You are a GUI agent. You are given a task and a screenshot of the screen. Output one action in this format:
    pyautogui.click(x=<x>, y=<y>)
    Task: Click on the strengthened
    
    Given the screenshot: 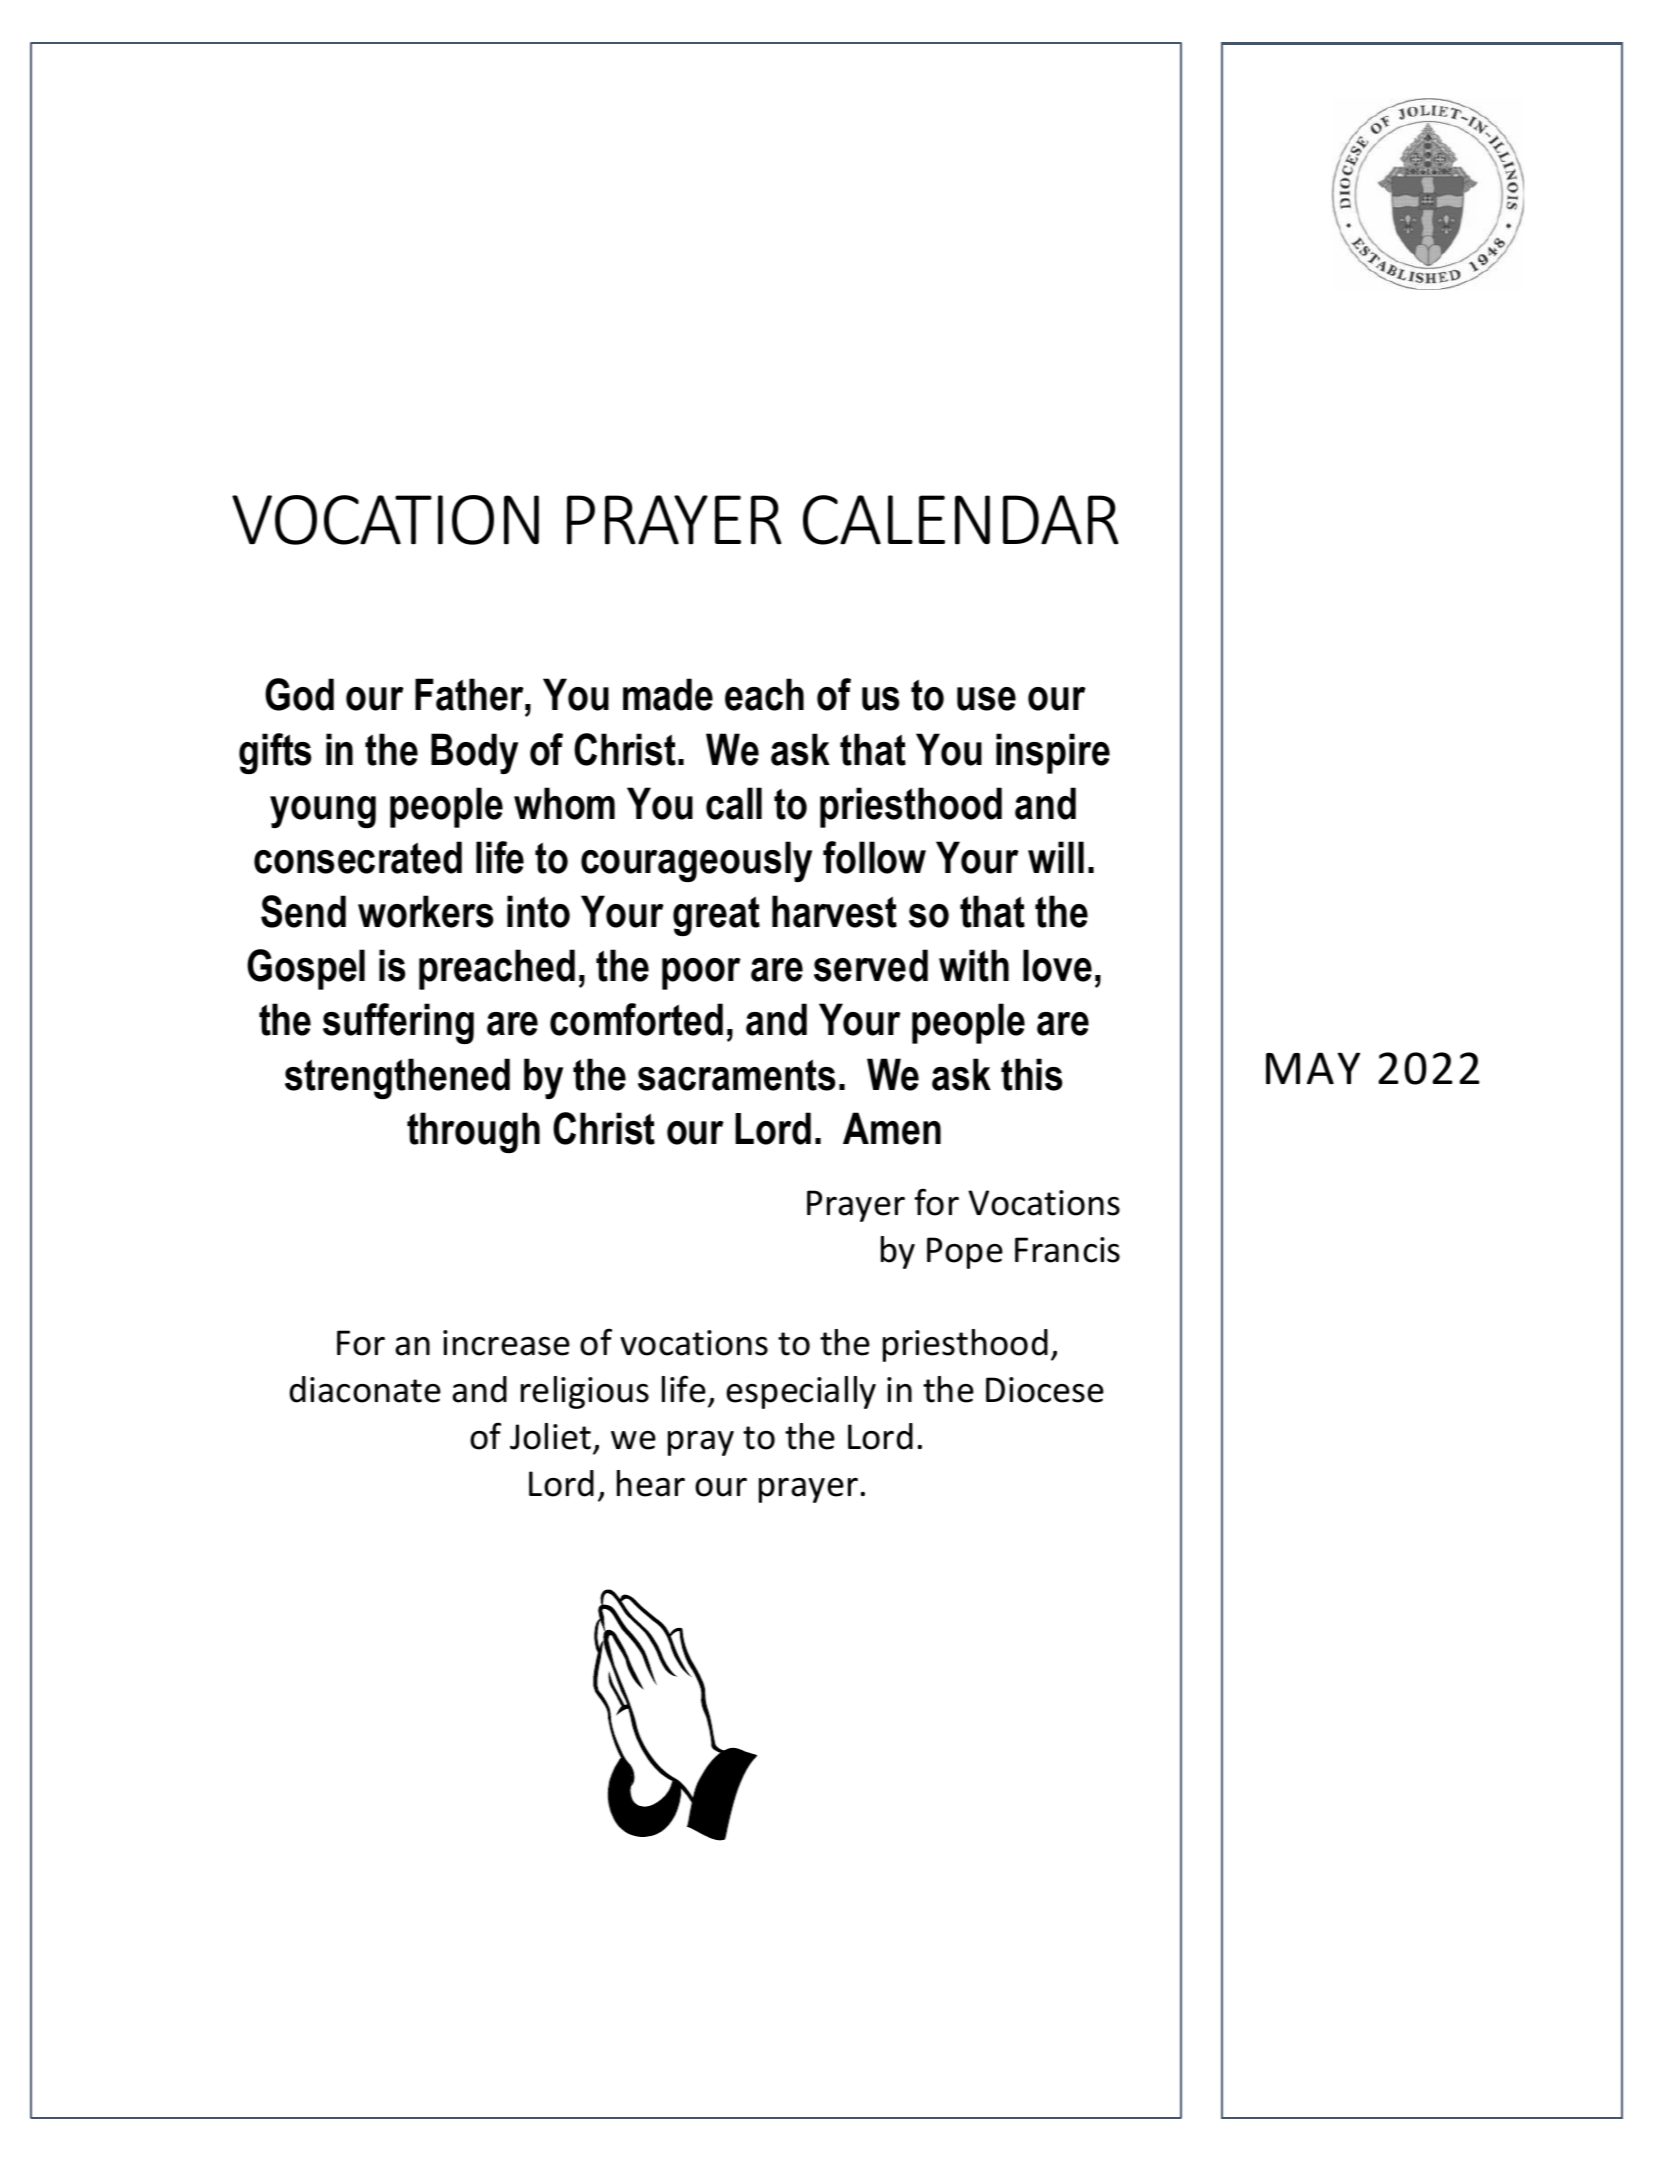 What is the action you would take?
    pyautogui.click(x=397, y=1078)
